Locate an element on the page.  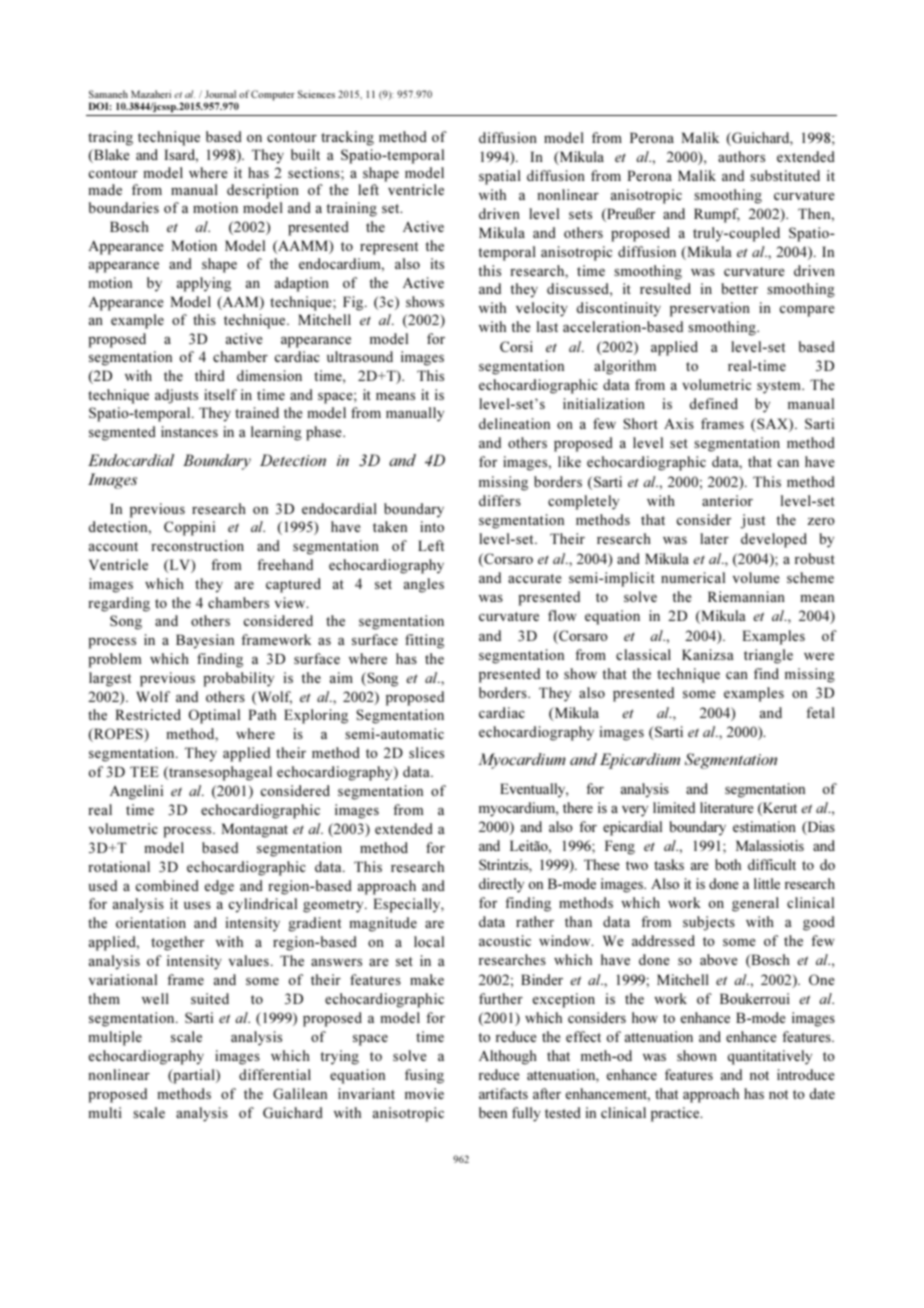
Journal is located at coordinates (220, 94).
